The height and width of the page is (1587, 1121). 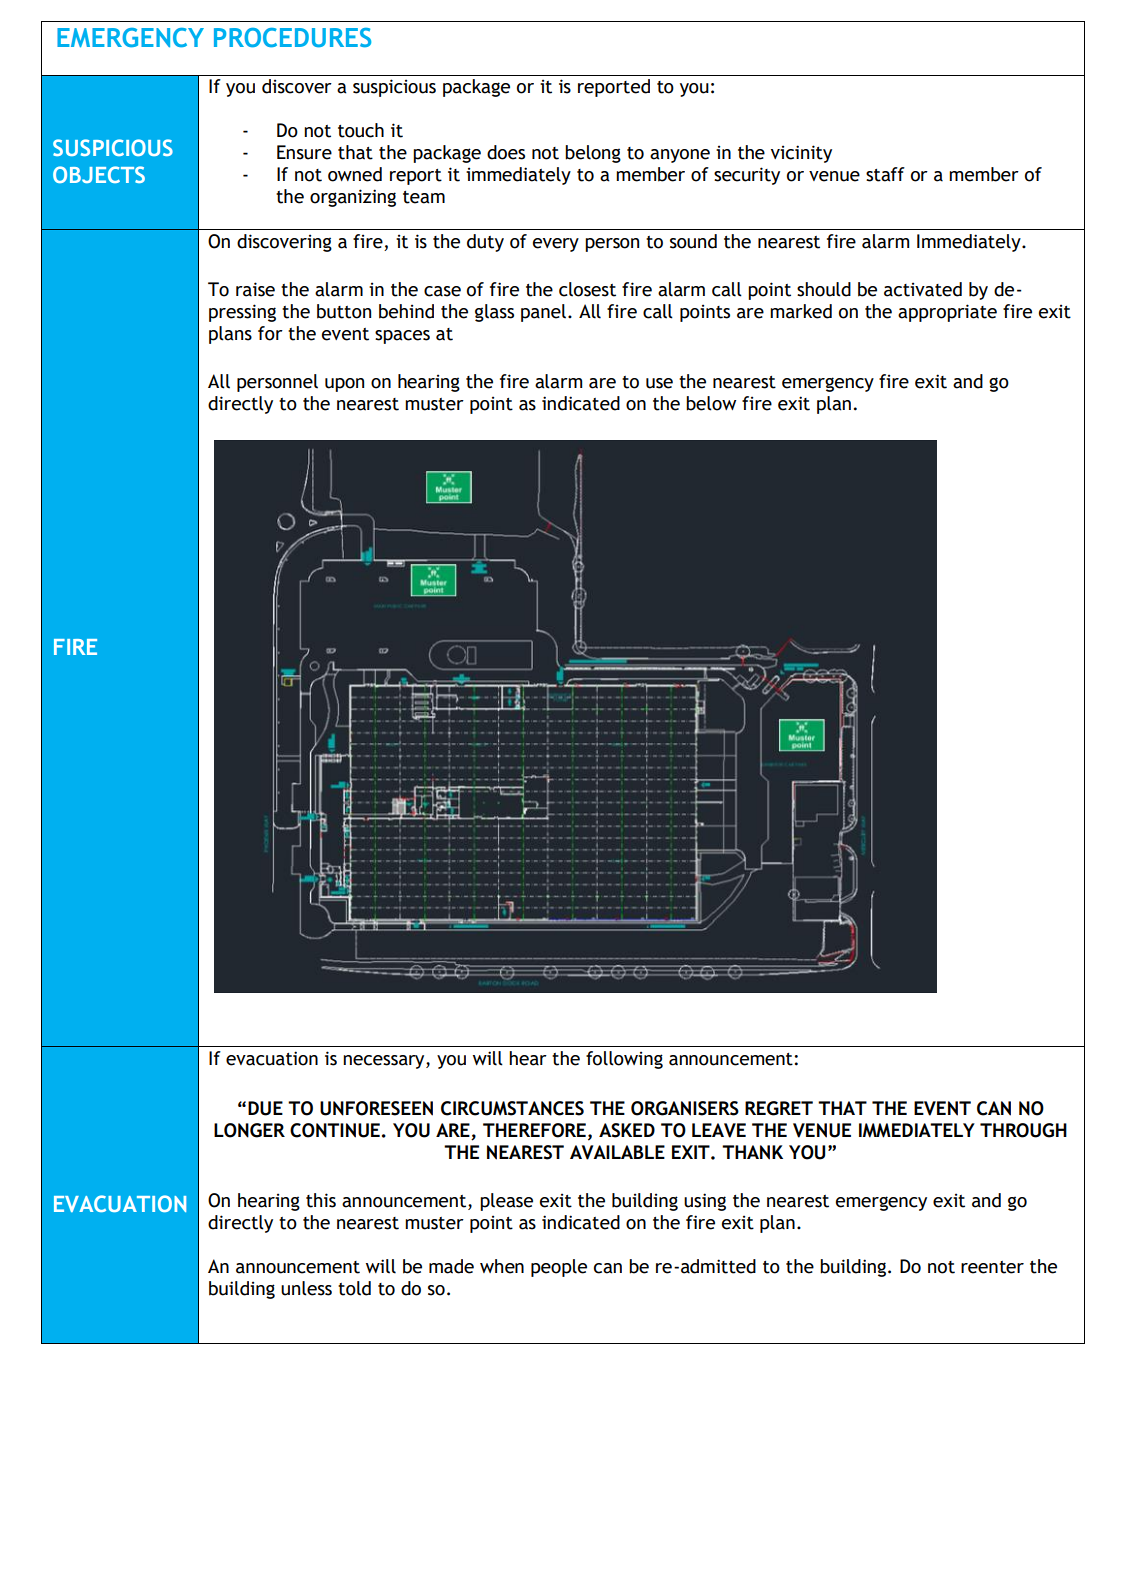 What do you see at coordinates (344, 385) in the page?
I see `upon` at bounding box center [344, 385].
